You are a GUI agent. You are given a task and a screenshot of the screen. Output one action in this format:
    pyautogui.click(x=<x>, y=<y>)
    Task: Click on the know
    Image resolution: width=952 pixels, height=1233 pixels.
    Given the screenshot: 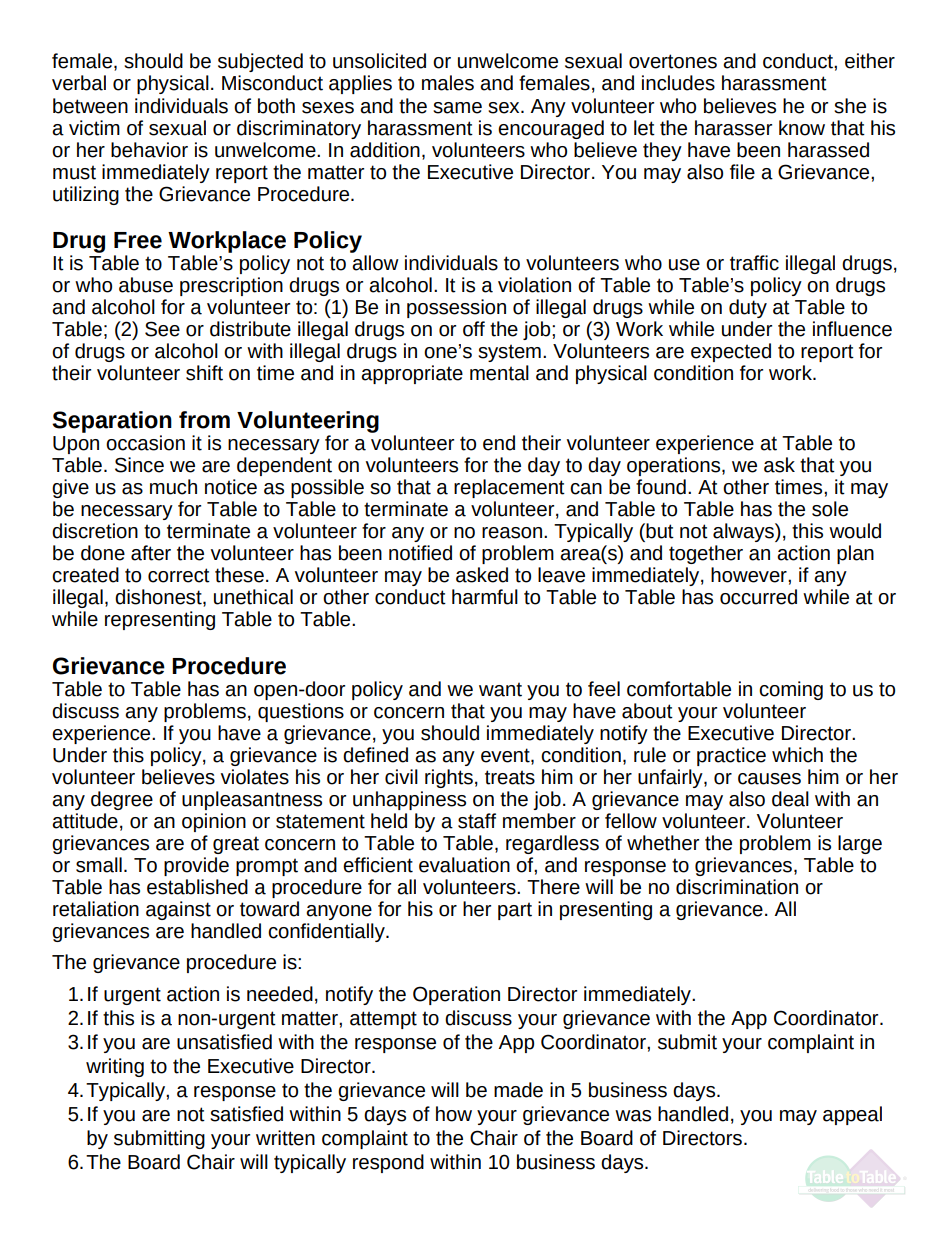 What is the action you would take?
    pyautogui.click(x=802, y=128)
